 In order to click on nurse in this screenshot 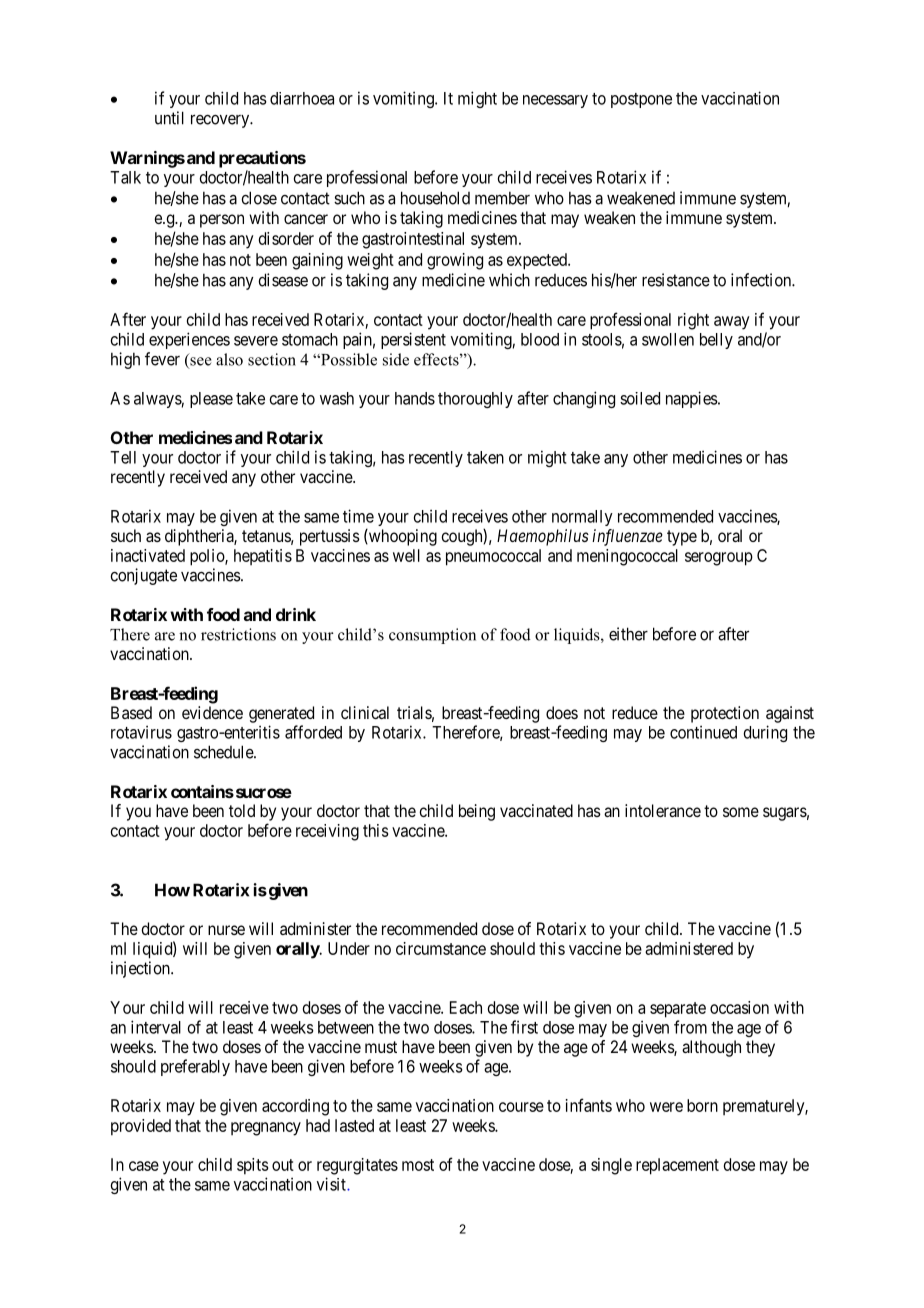, I will do `click(226, 930)`.
